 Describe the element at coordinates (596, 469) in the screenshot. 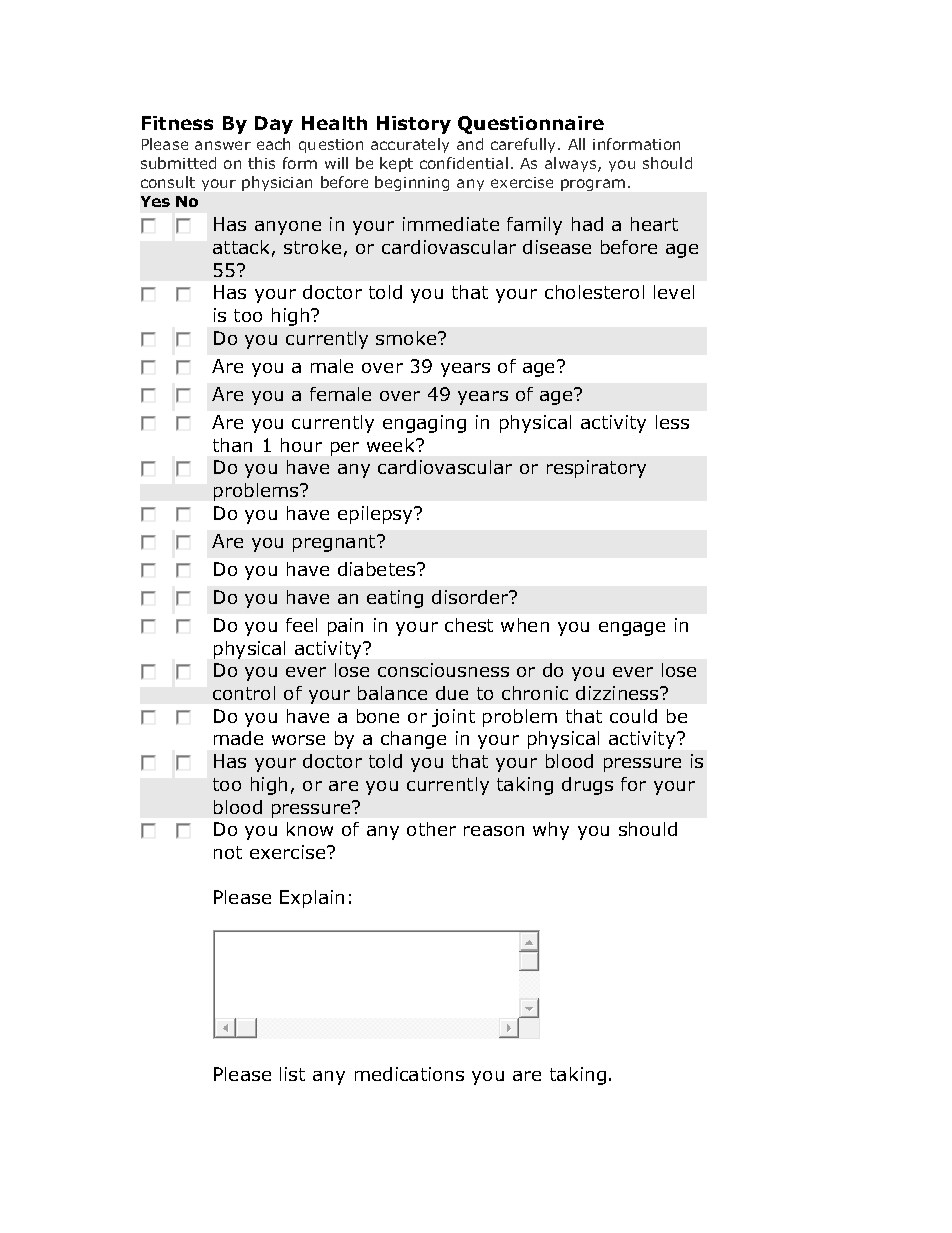

I see `respiratory` at that location.
